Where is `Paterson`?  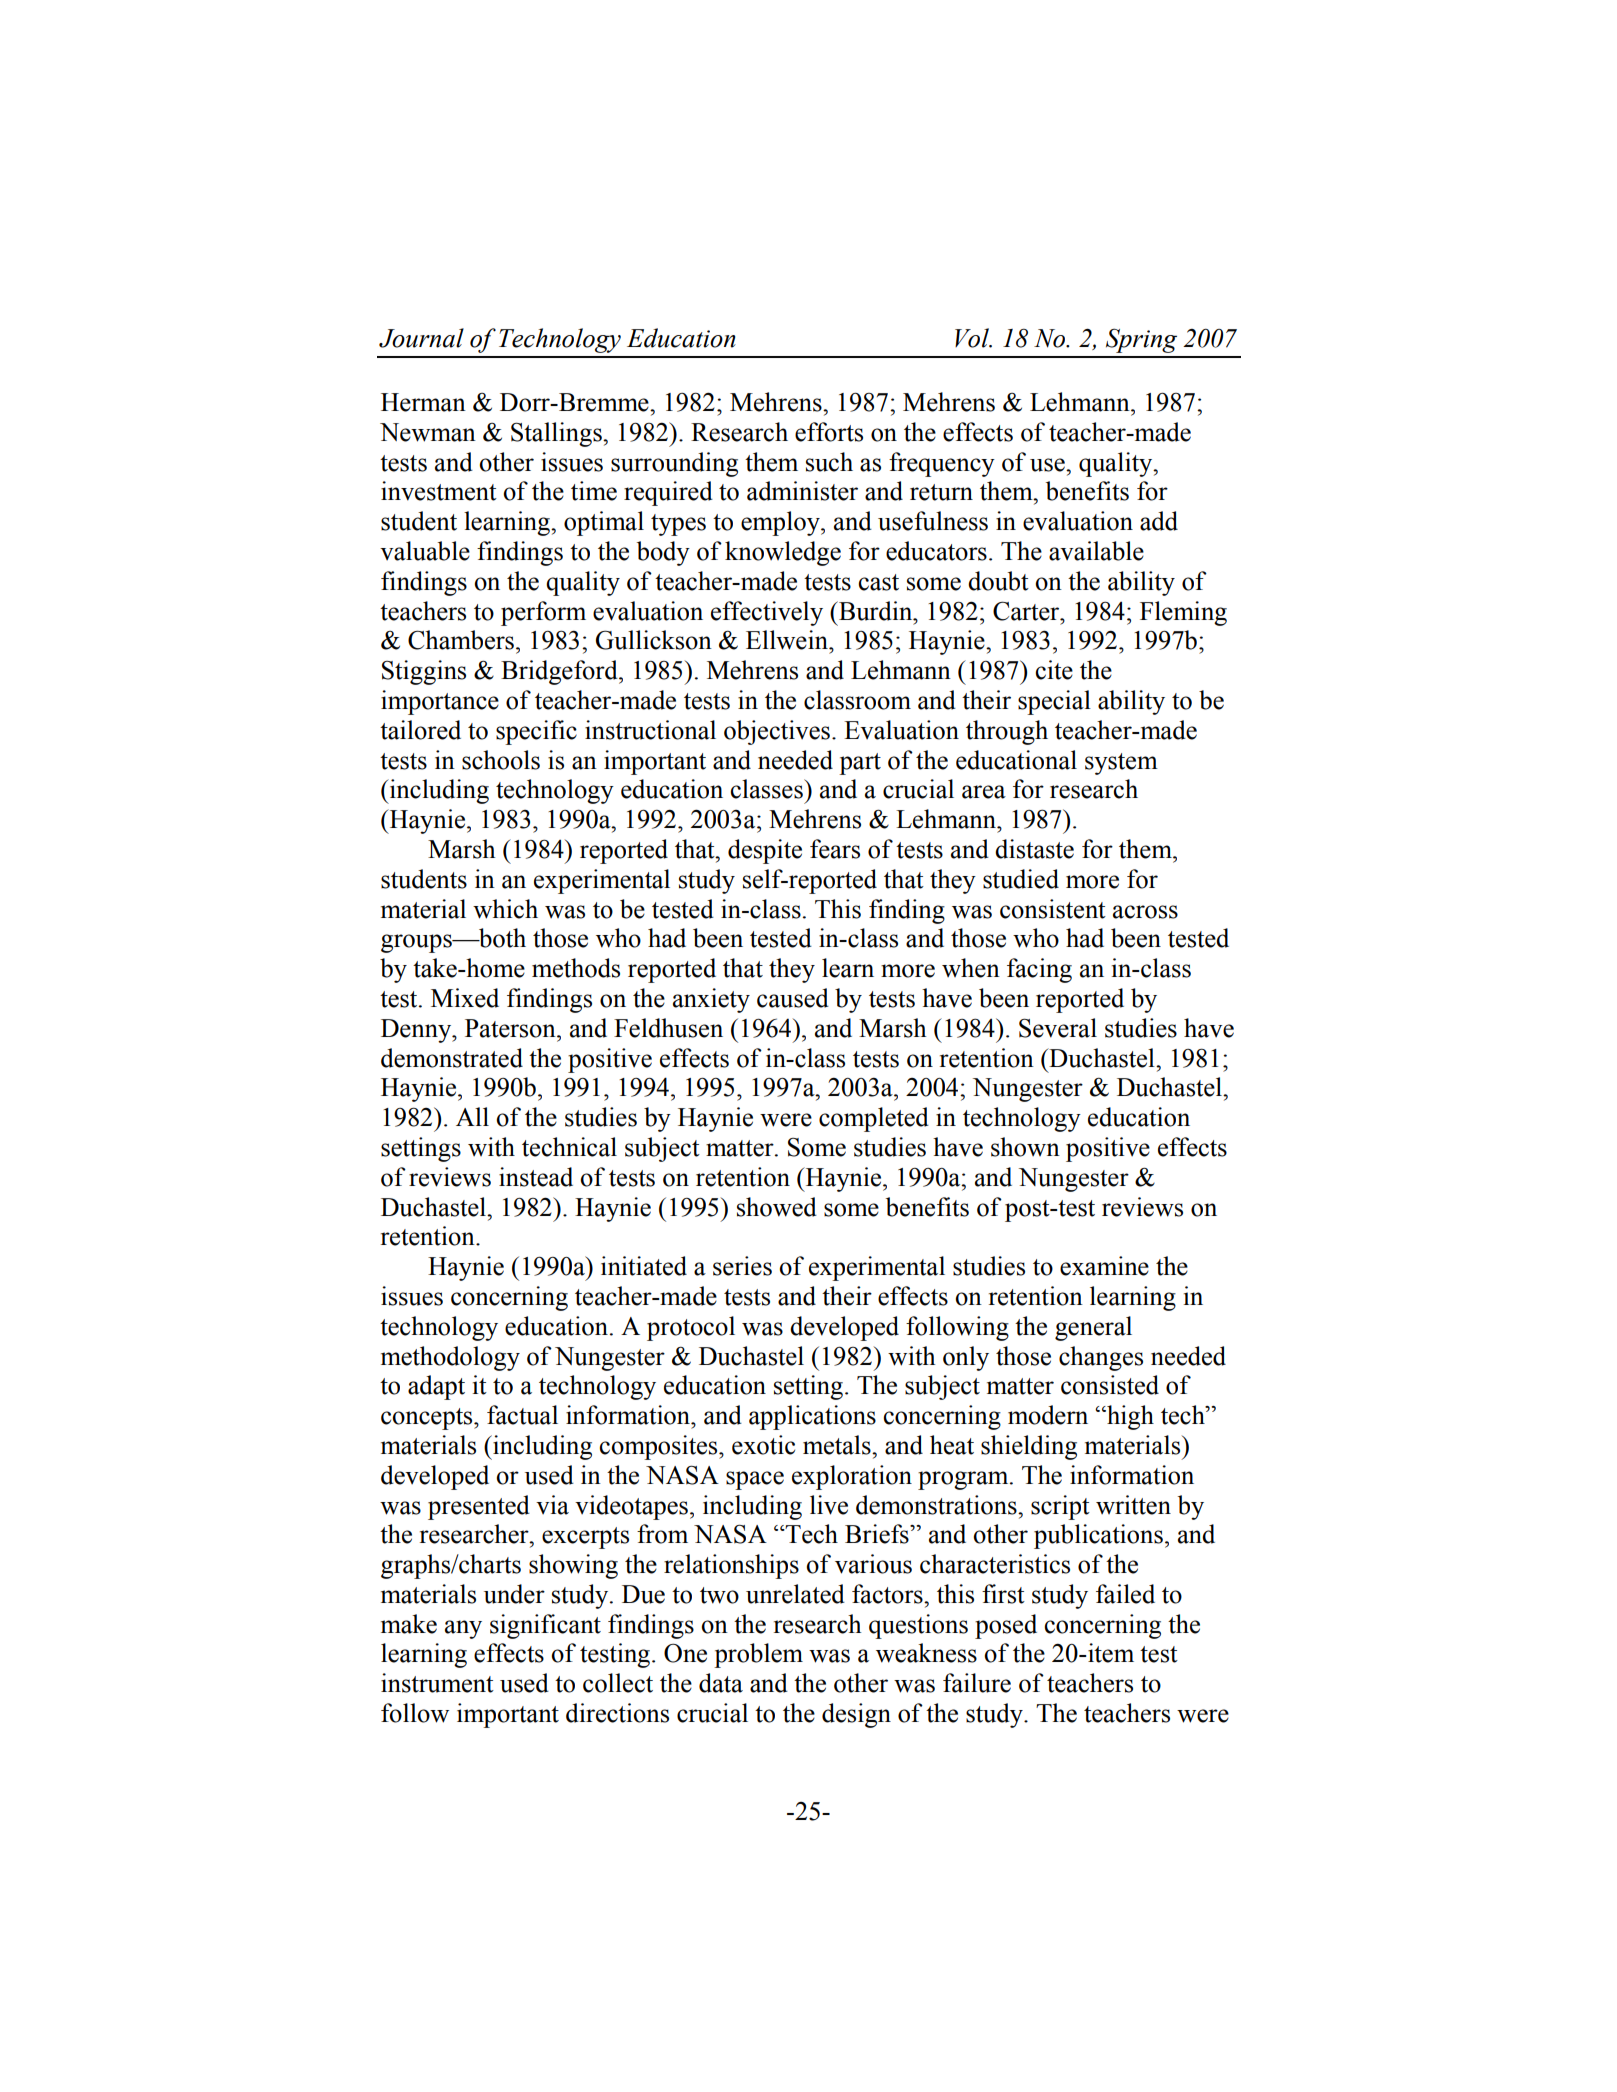 Paterson is located at coordinates (511, 1028).
